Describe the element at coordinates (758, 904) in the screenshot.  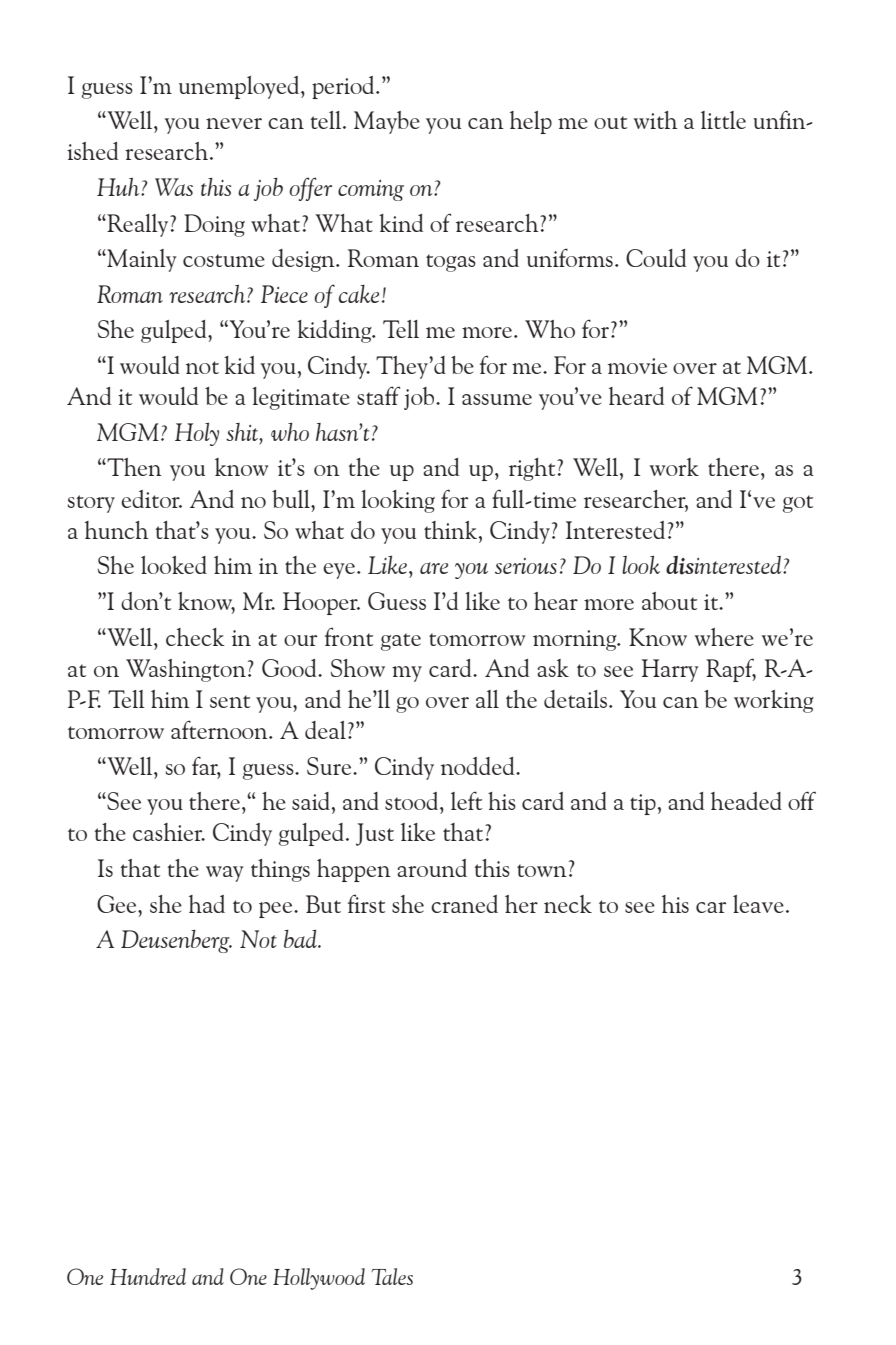
I see `leave` at that location.
